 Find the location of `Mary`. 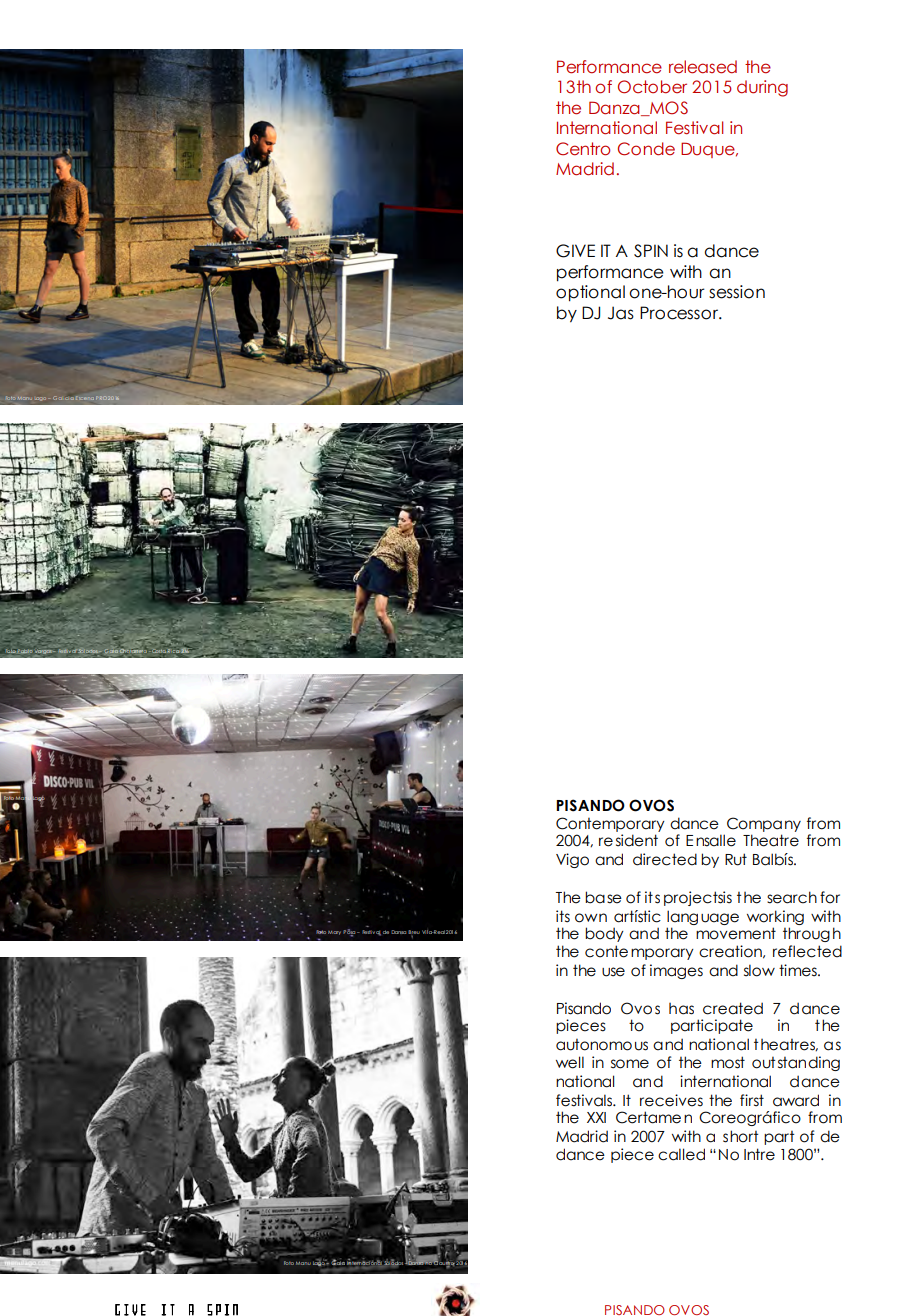

Mary is located at coordinates (334, 933).
